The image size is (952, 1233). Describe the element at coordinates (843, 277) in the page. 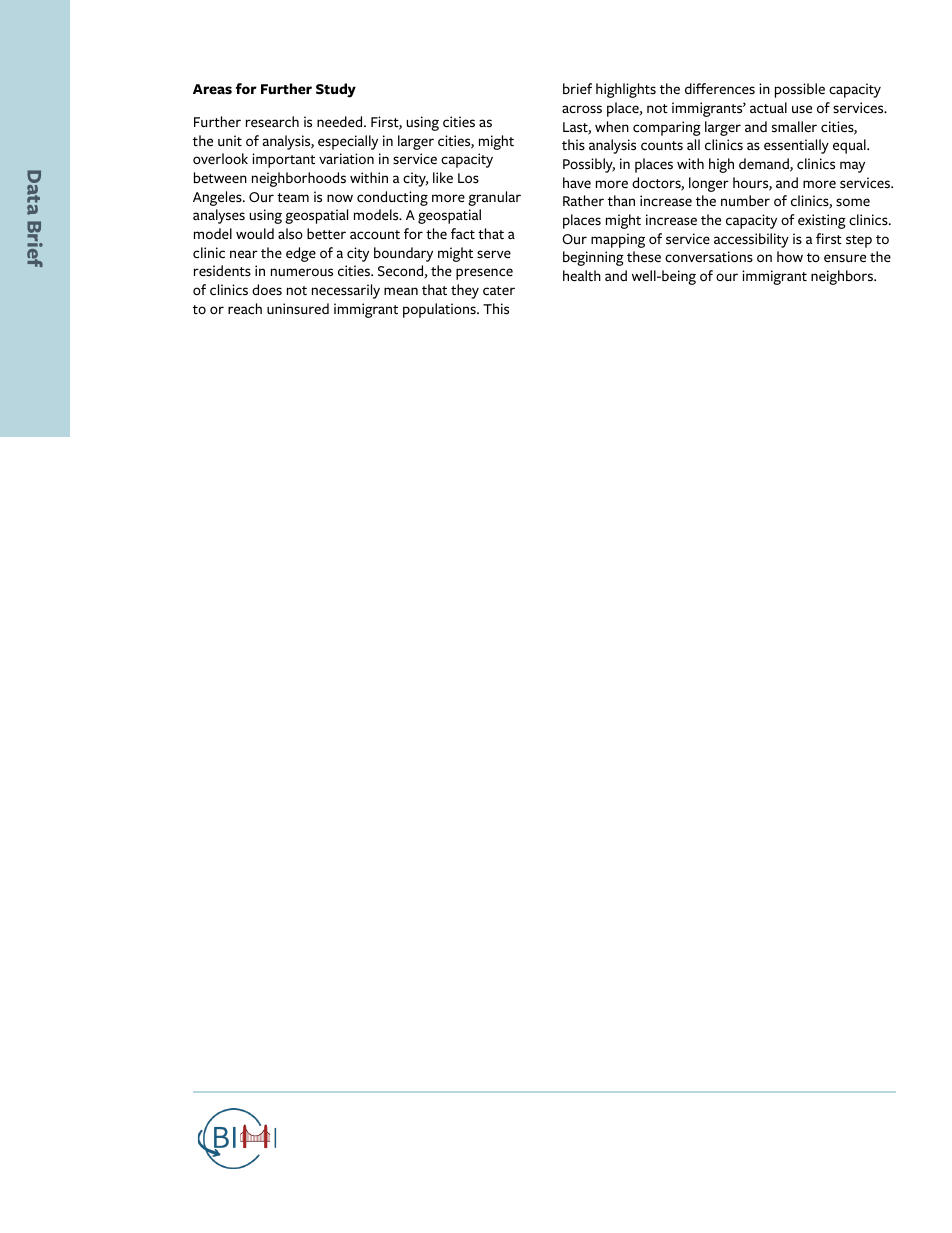

I see `neighbors` at that location.
